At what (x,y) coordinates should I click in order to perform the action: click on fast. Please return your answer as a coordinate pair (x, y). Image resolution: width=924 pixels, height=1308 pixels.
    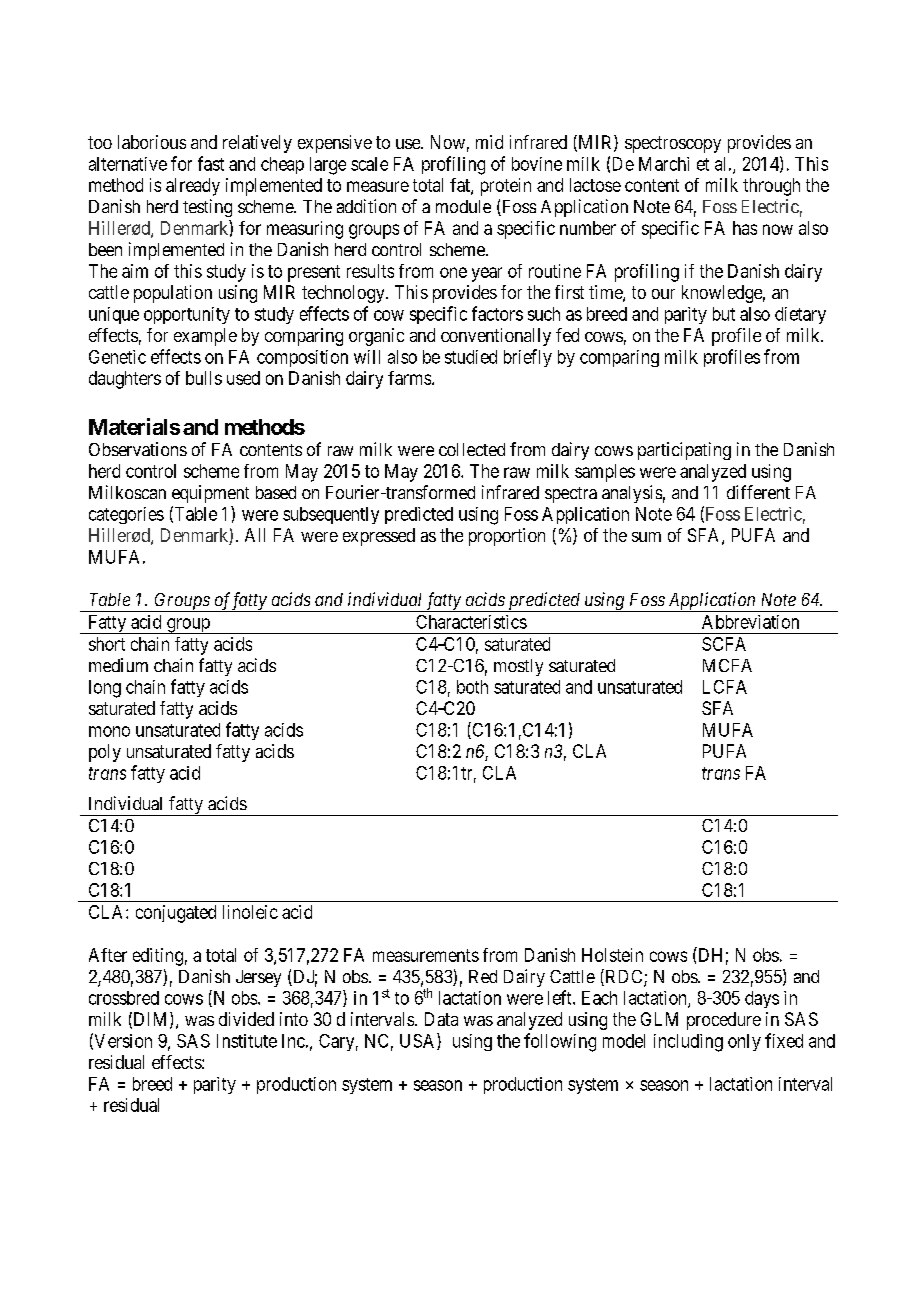
    Looking at the image, I should click on (211, 163).
